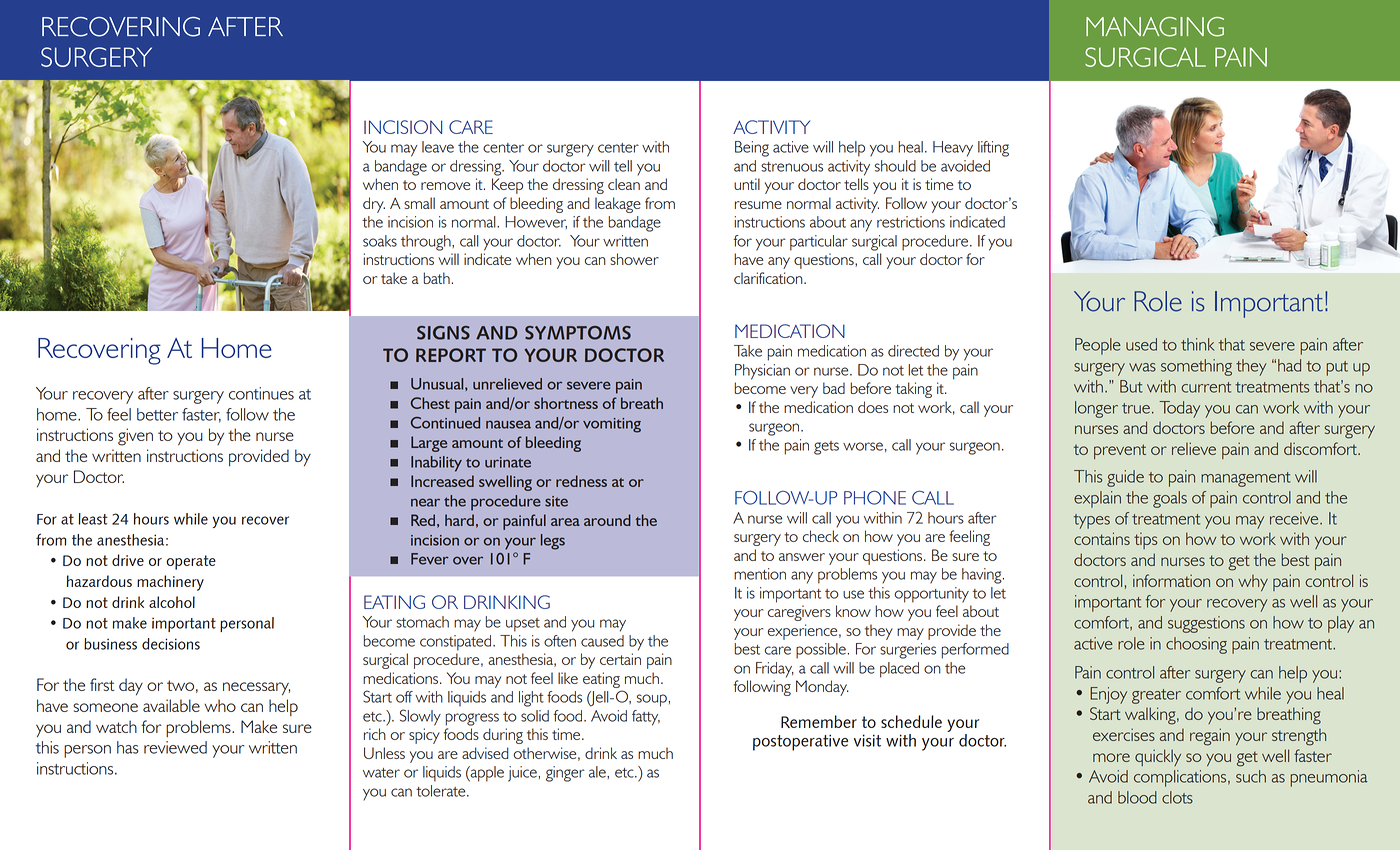  I want to click on check, so click(821, 536).
